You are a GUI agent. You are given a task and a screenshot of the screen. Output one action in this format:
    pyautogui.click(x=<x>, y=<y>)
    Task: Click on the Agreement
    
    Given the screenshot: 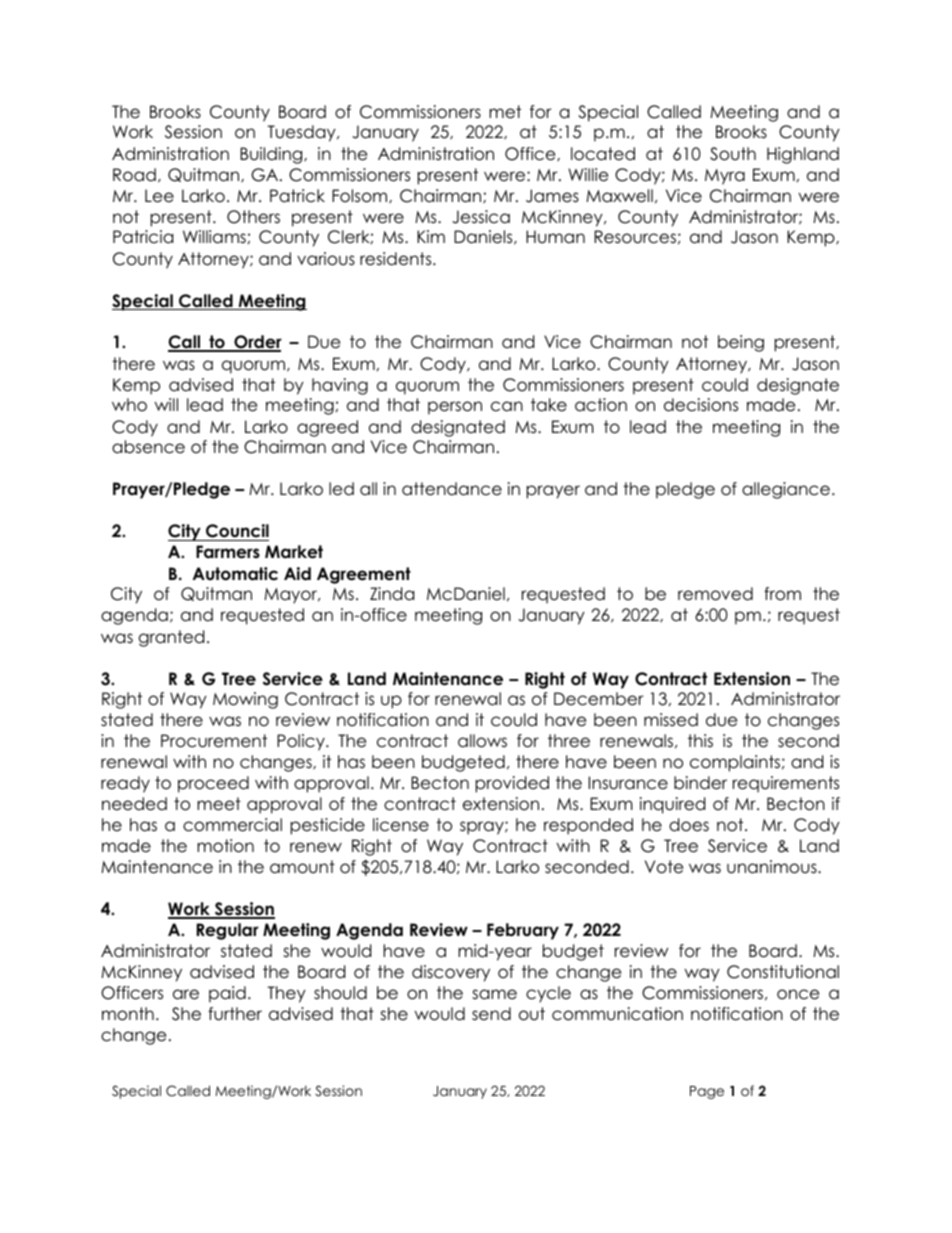 What is the action you would take?
    pyautogui.click(x=364, y=575)
